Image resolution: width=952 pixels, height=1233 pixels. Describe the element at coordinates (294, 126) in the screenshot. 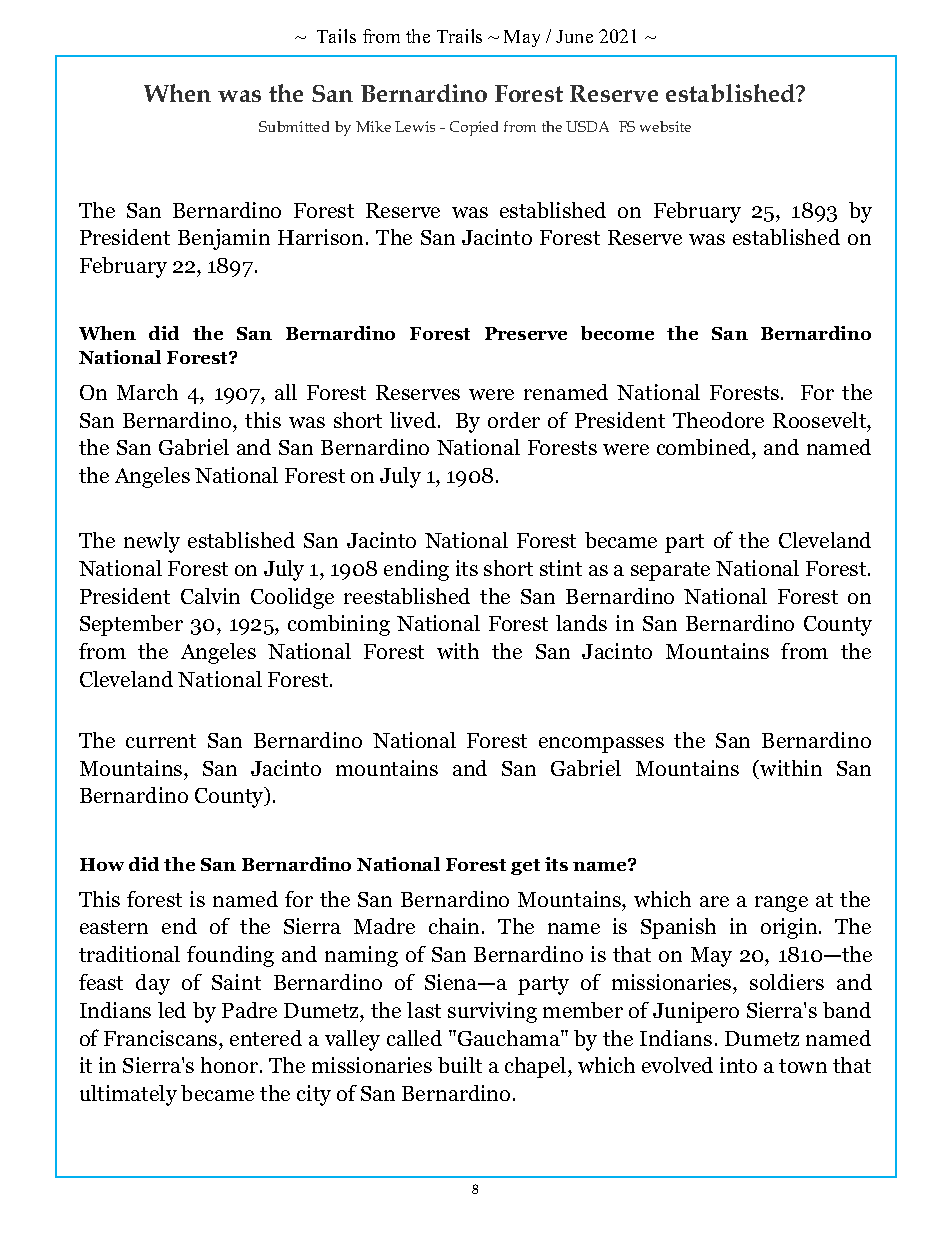

I see `Submitted` at that location.
